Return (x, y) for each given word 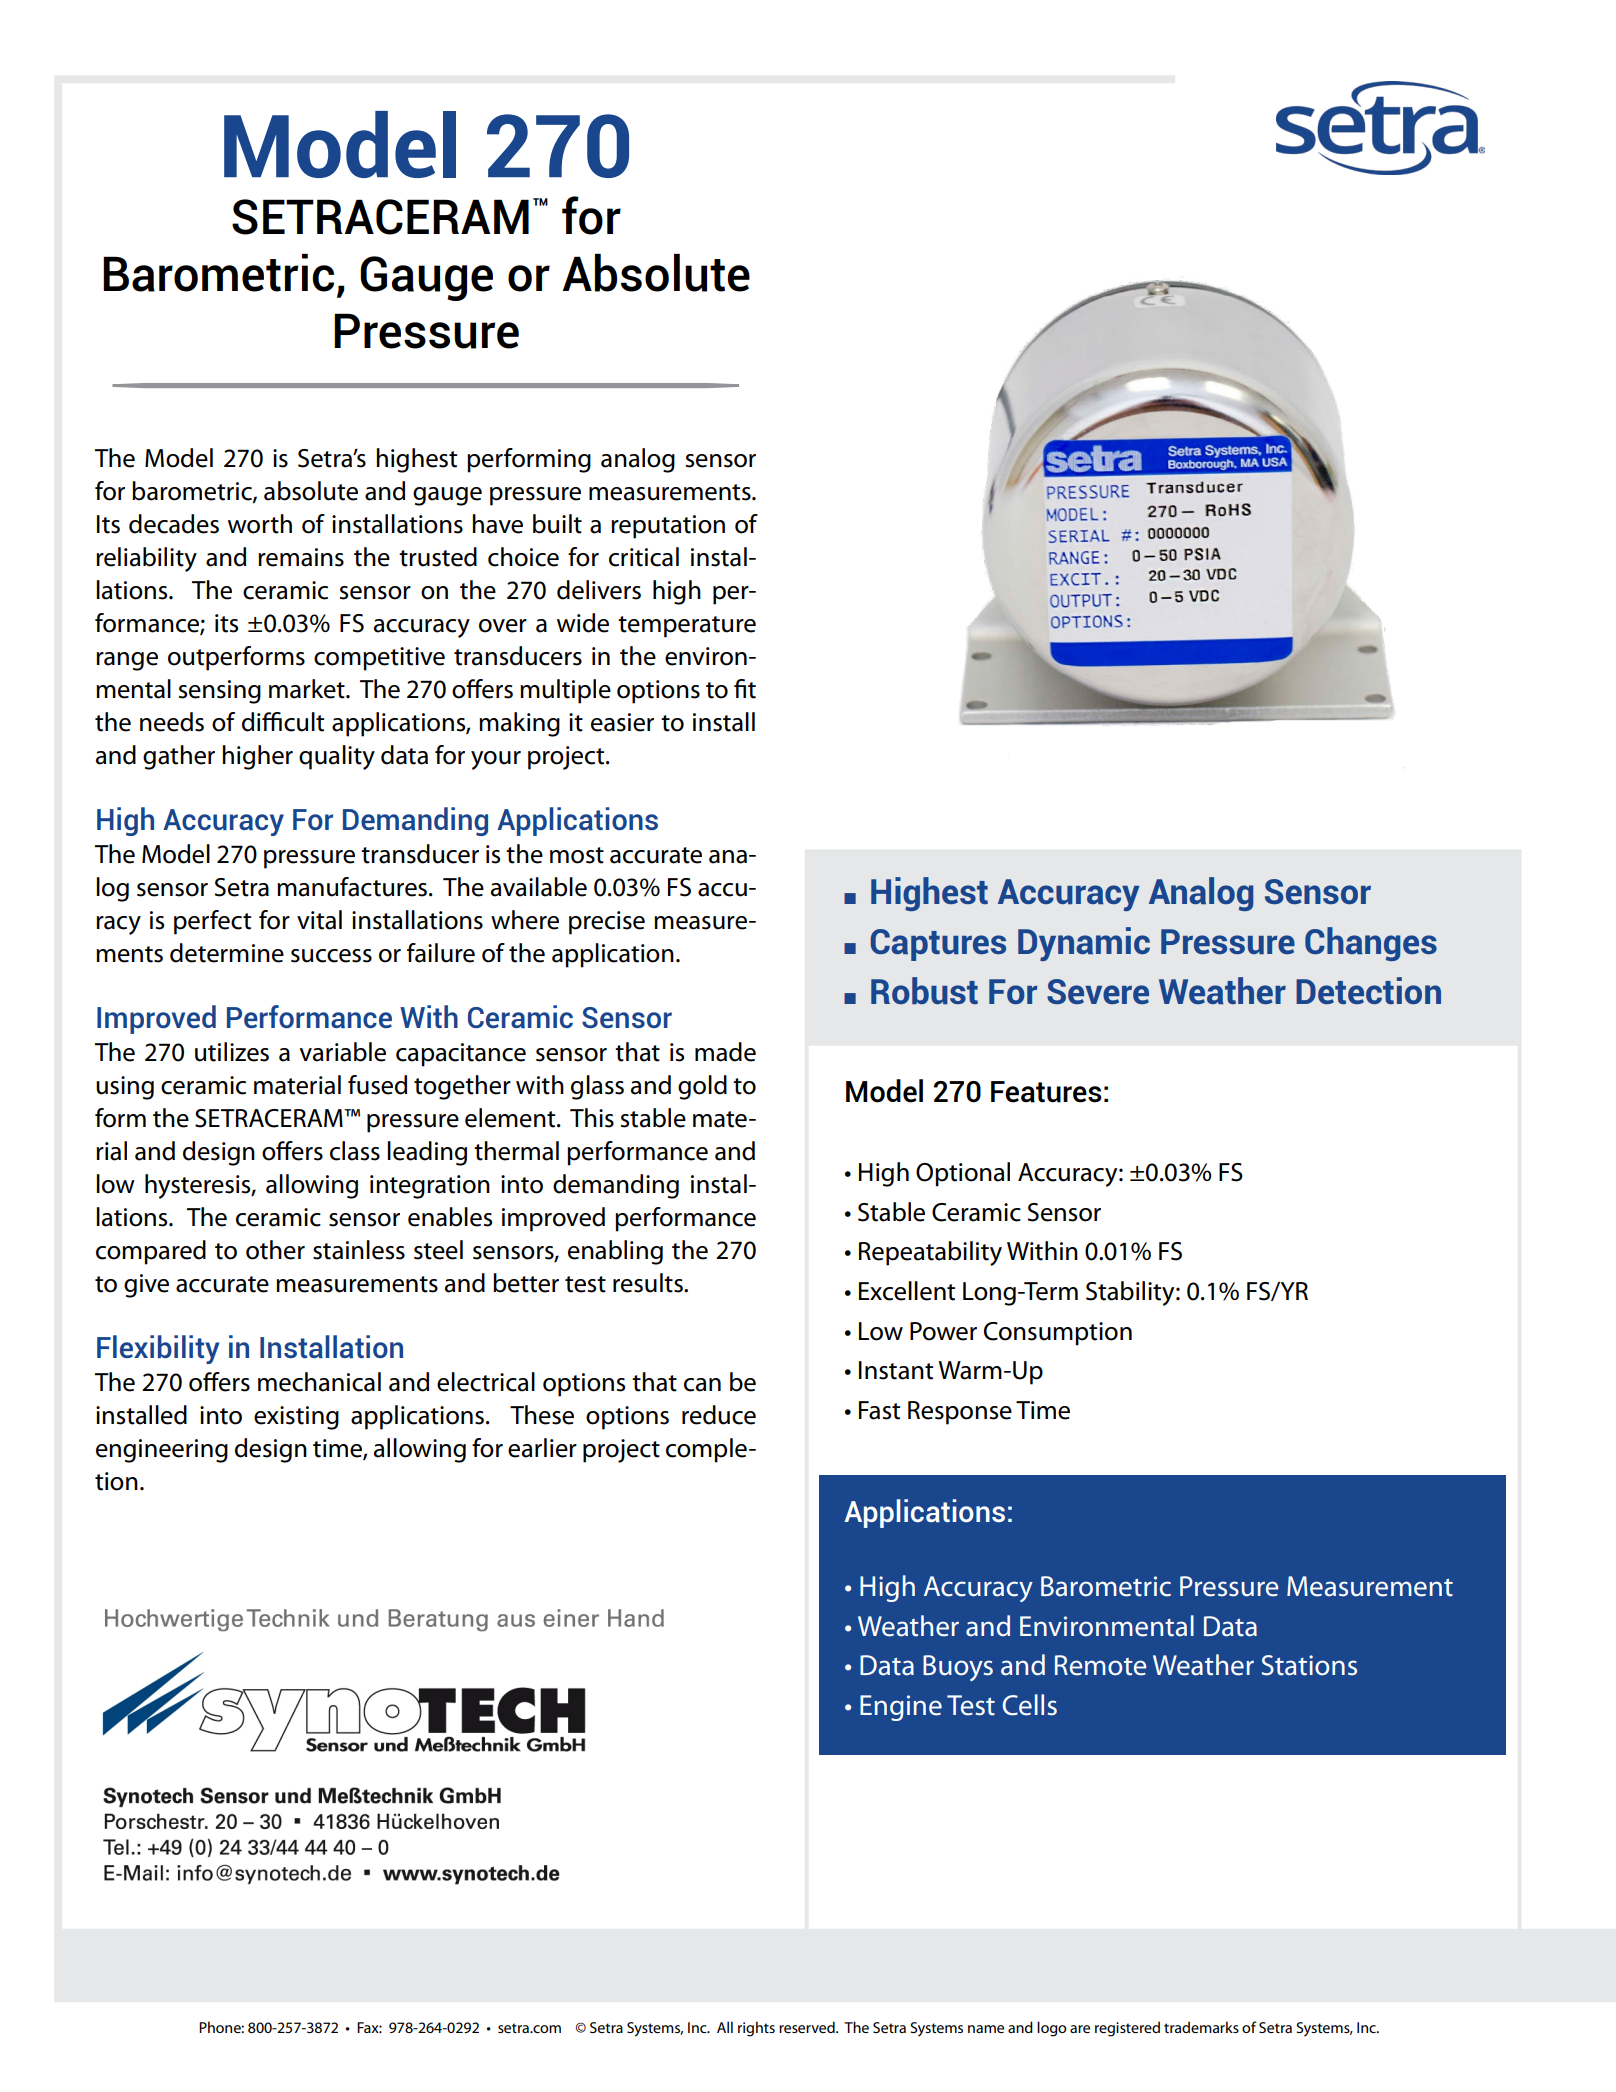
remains (301, 557)
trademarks (1201, 2027)
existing (296, 1418)
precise (607, 923)
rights (756, 2029)
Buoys (958, 1668)
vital (319, 920)
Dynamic (1084, 944)
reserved (808, 2027)
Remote (1101, 1665)
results (649, 1283)
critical (644, 557)
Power (943, 1331)
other (275, 1250)
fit (745, 689)
